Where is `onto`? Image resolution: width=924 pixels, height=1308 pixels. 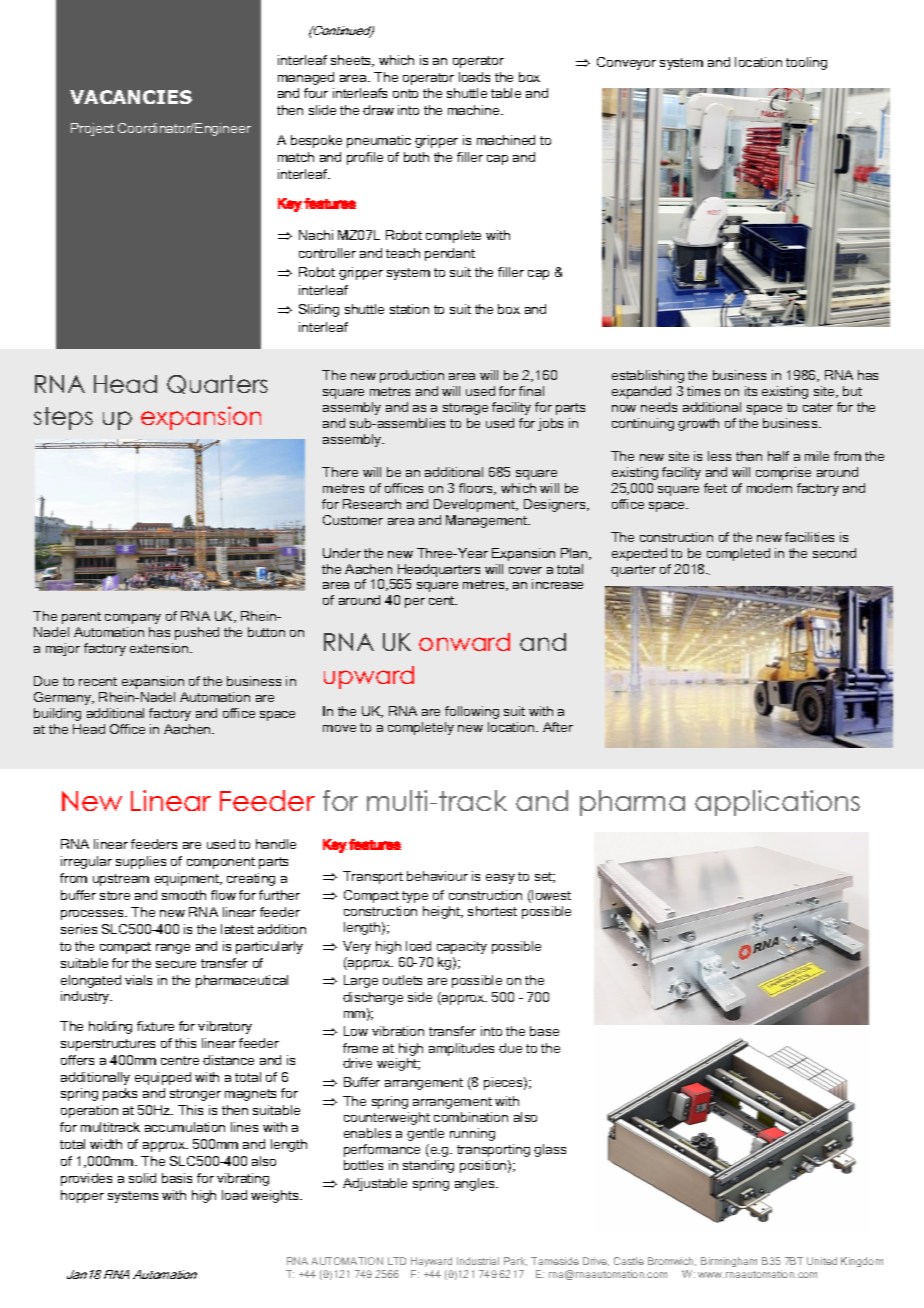 onto is located at coordinates (405, 93).
